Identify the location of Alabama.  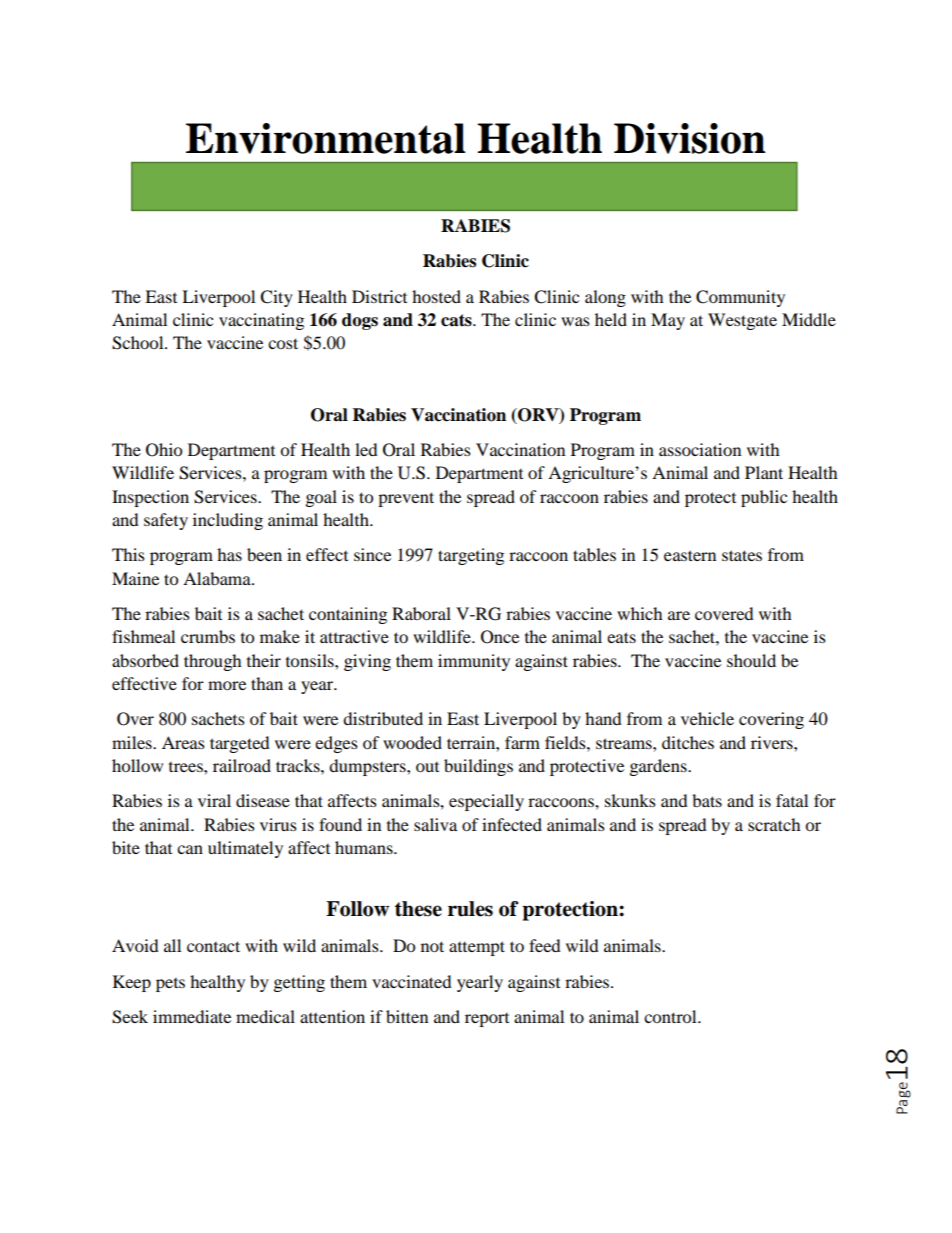
(218, 578).
